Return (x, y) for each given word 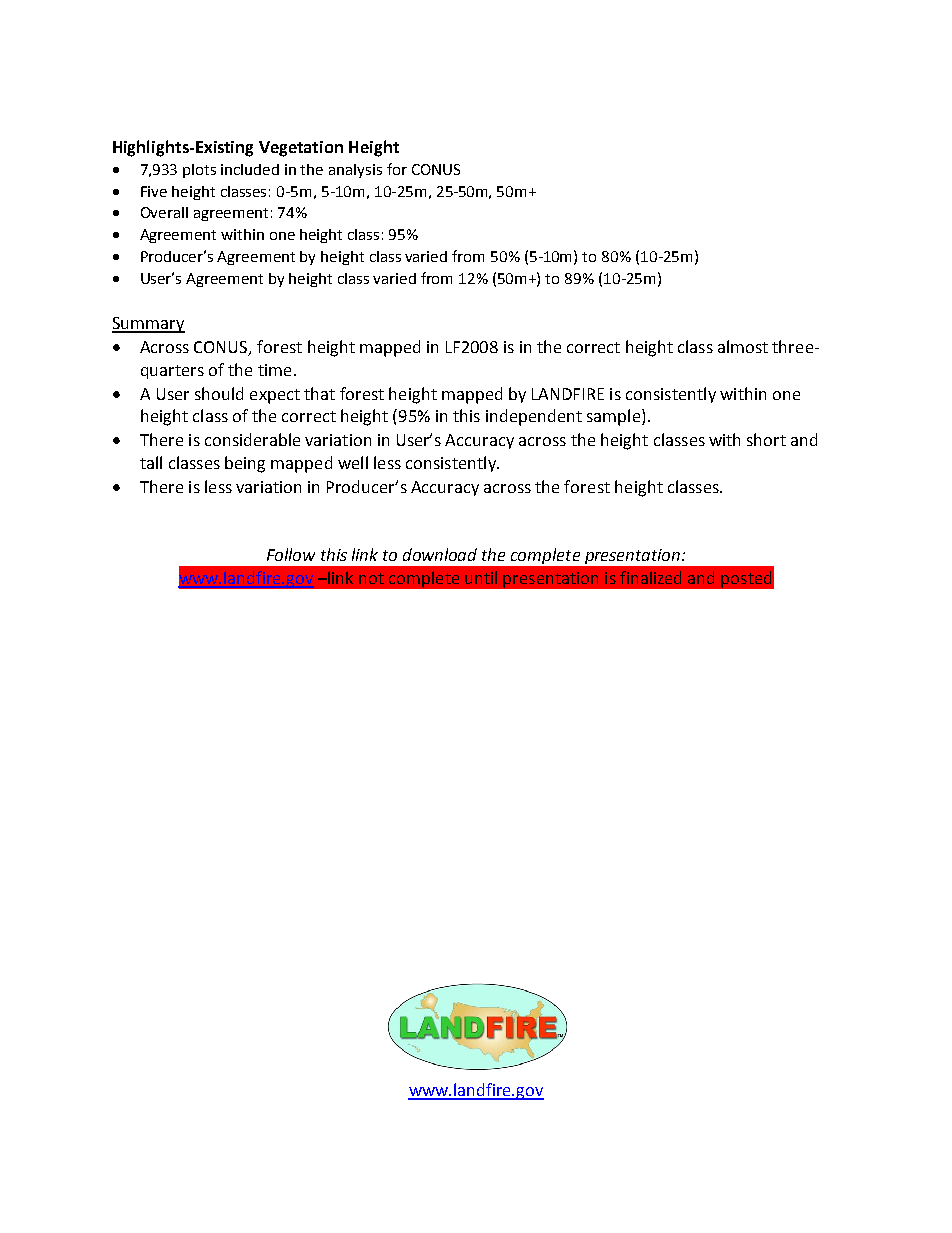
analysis (355, 171)
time (274, 370)
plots (199, 171)
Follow (291, 554)
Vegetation (301, 149)
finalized (650, 577)
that (319, 393)
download (440, 554)
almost (743, 346)
